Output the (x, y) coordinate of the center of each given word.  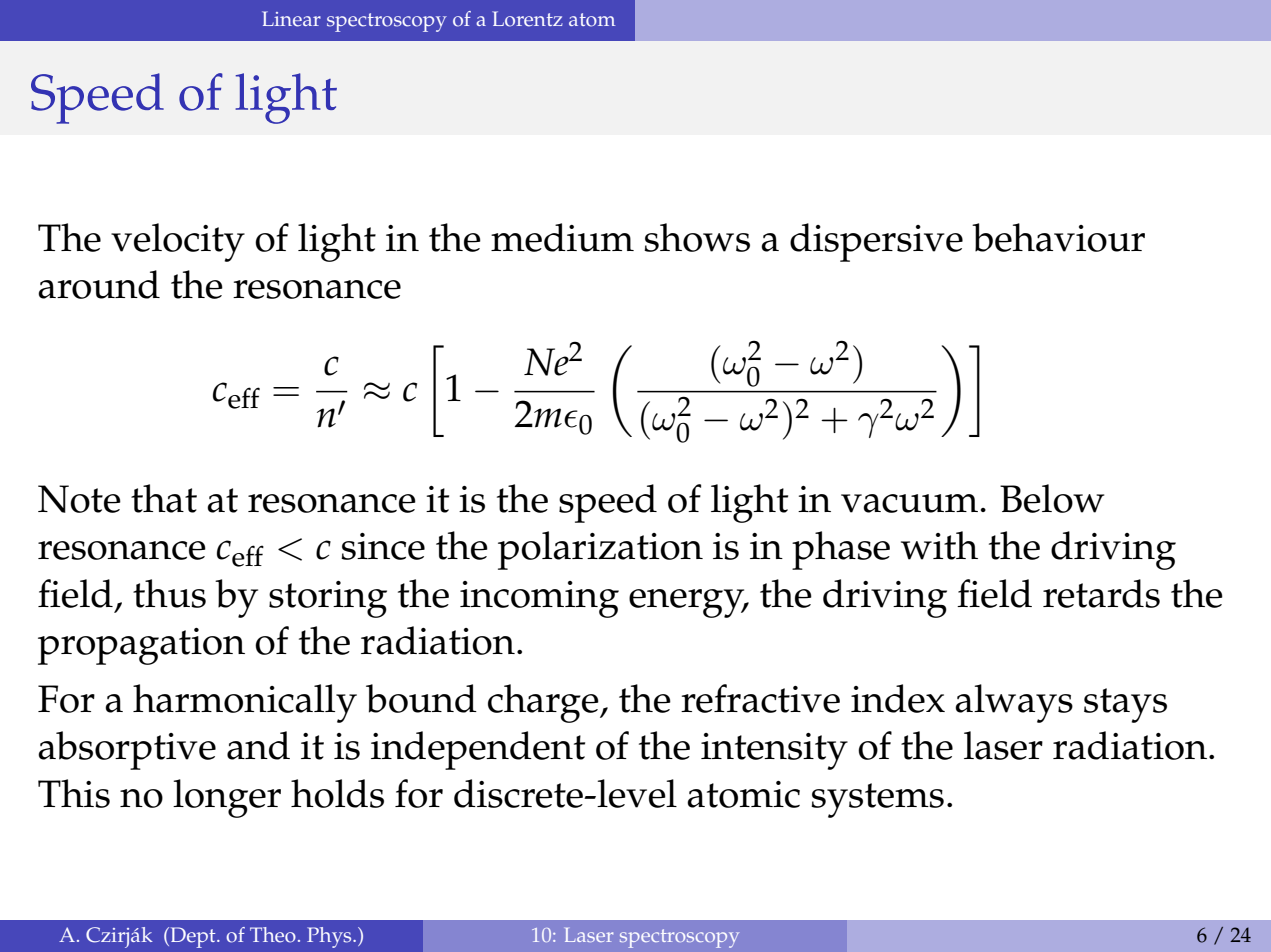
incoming (539, 599)
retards (1101, 593)
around (99, 284)
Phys (330, 937)
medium (562, 237)
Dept (193, 937)
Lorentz (527, 19)
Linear (291, 19)
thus (169, 593)
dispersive (876, 242)
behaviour (1058, 237)
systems (877, 800)
